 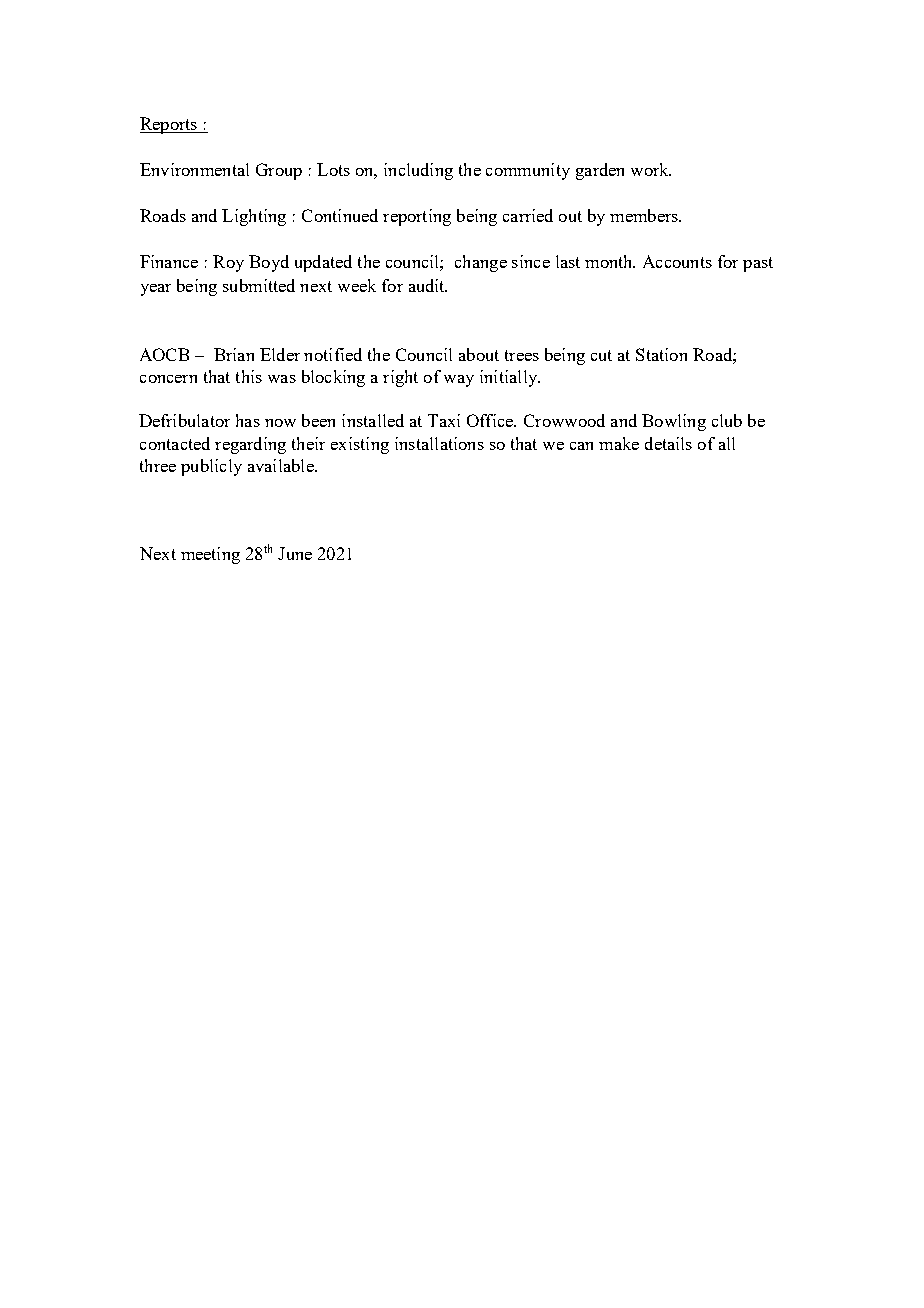 I want to click on has, so click(x=248, y=420).
